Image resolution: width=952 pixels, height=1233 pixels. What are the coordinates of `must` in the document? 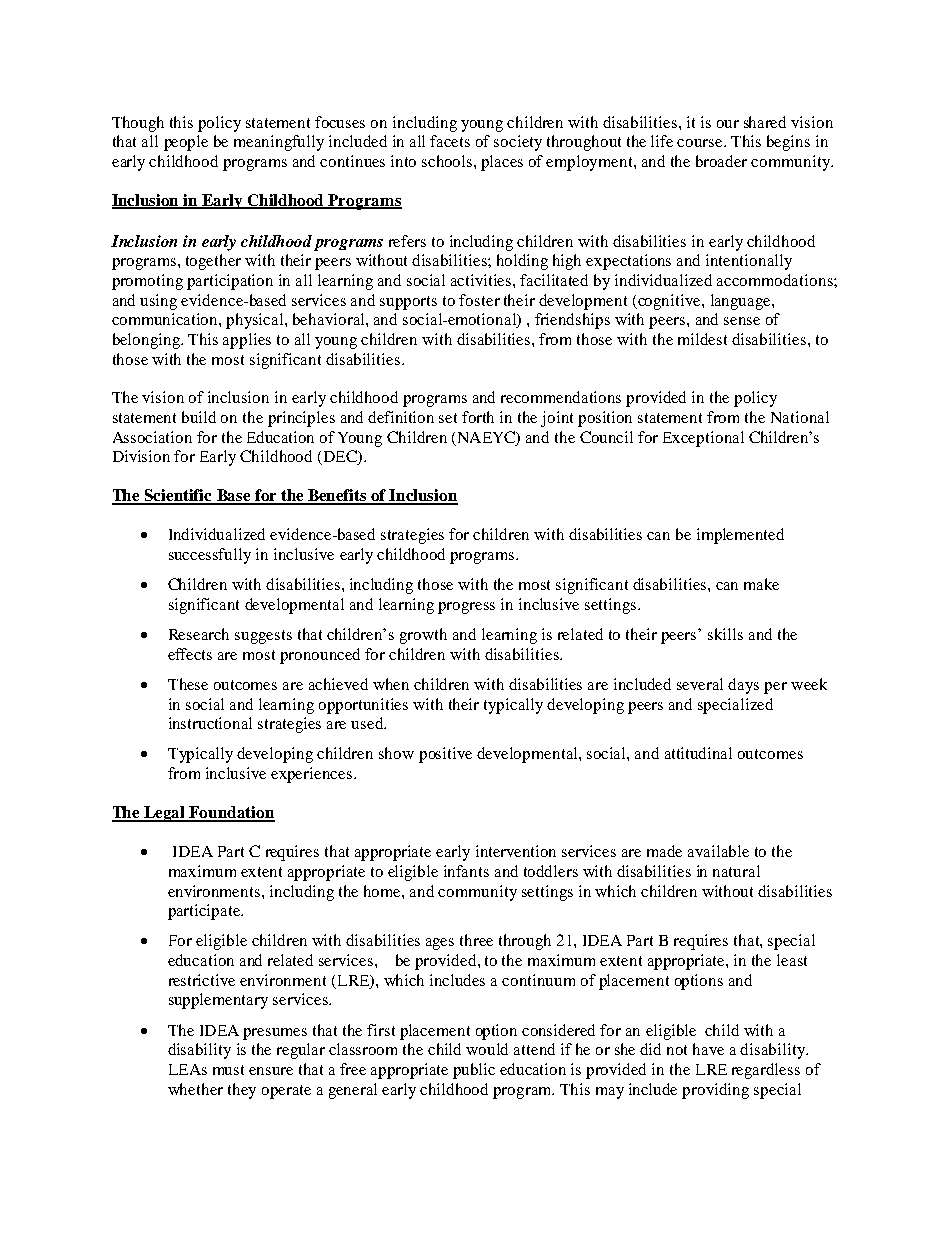 It's located at (228, 1070).
